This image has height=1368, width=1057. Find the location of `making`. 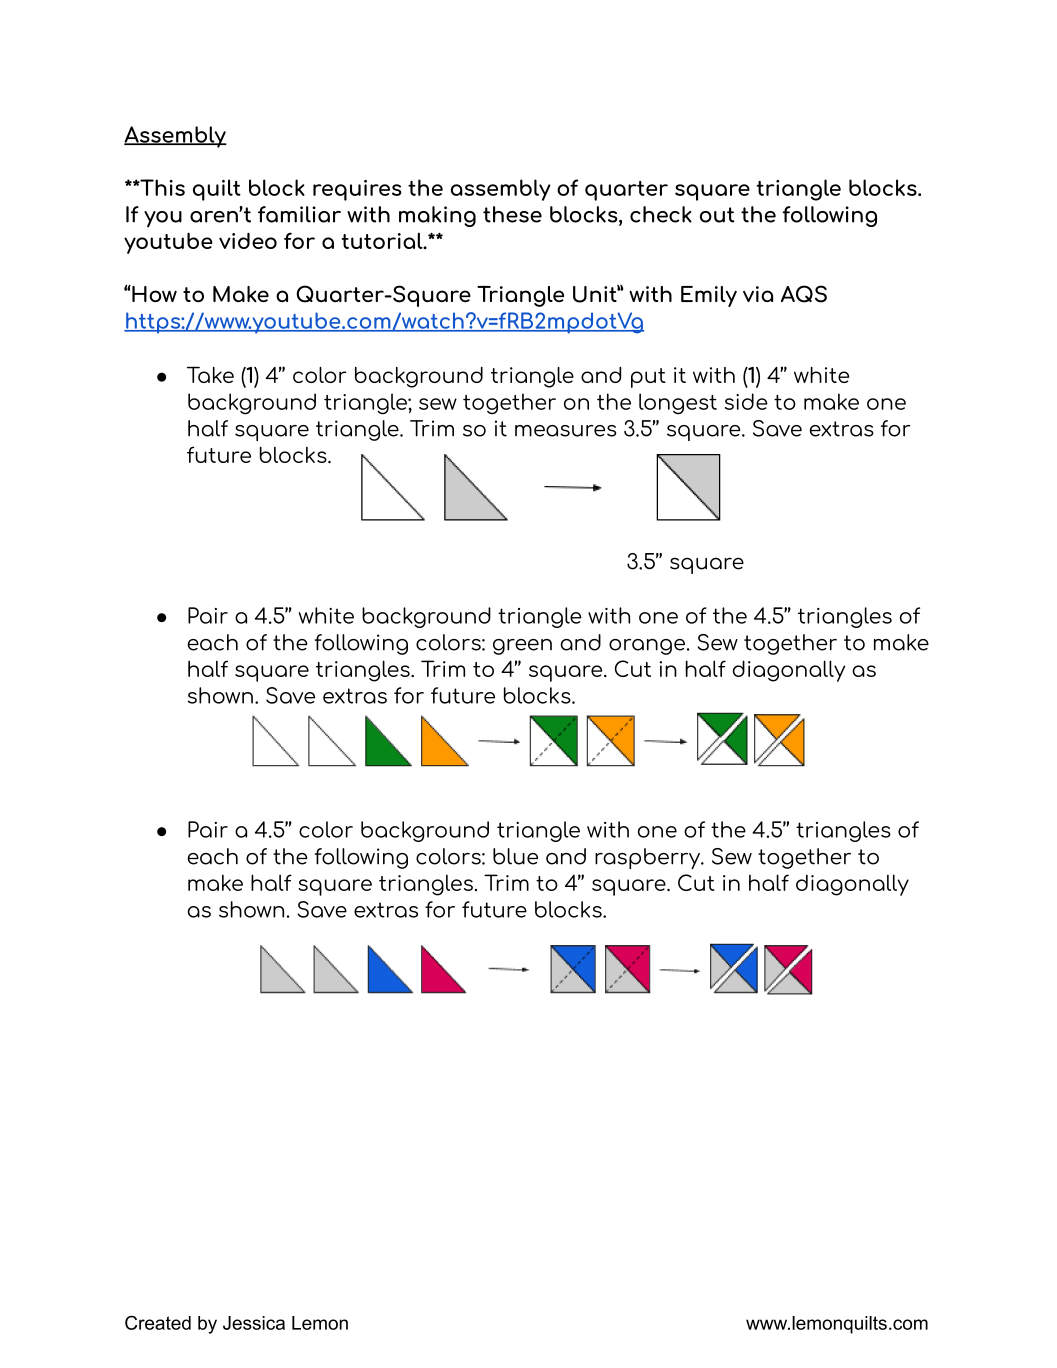

making is located at coordinates (437, 216).
